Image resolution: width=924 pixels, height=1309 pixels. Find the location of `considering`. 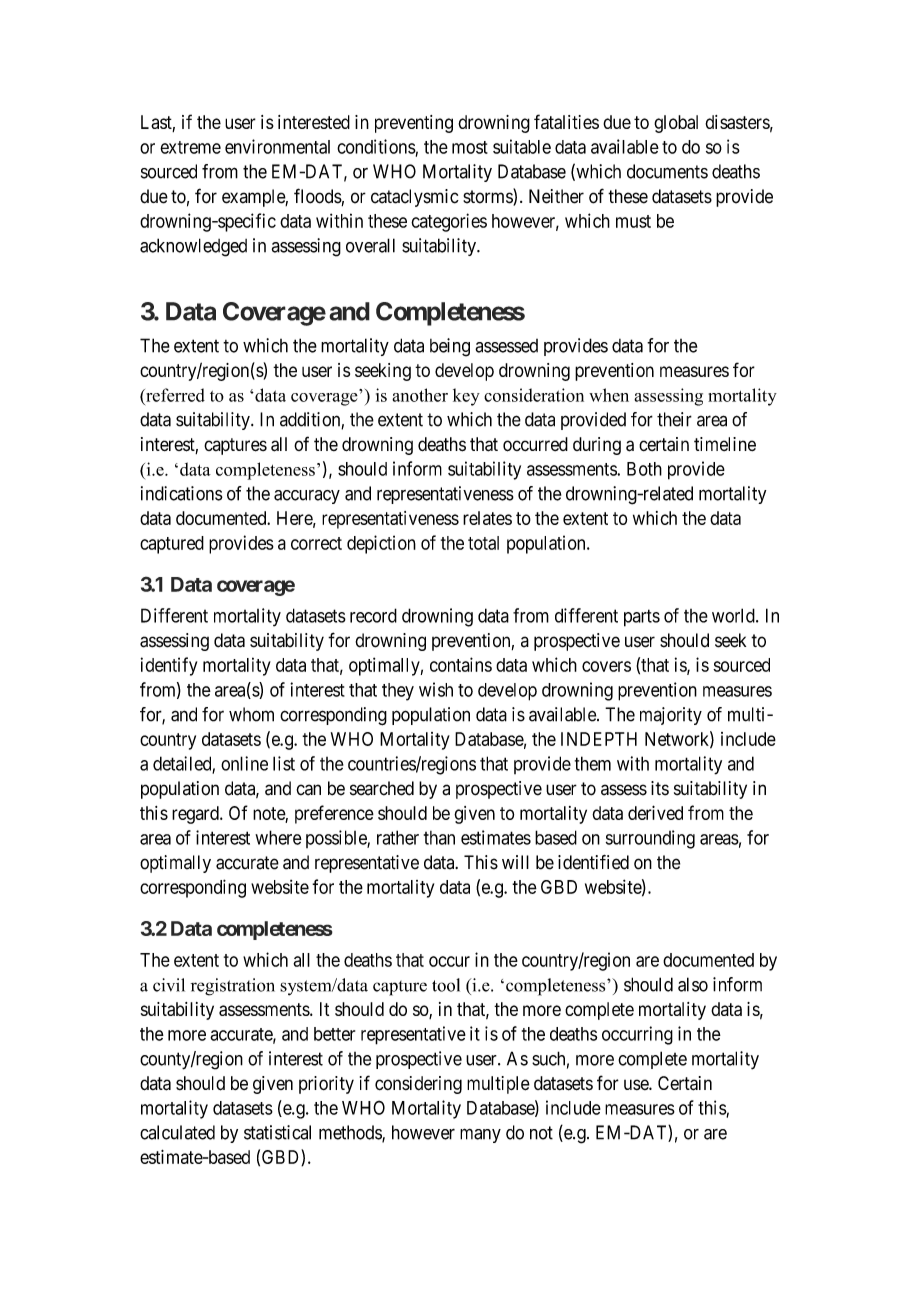

considering is located at coordinates (418, 1085).
